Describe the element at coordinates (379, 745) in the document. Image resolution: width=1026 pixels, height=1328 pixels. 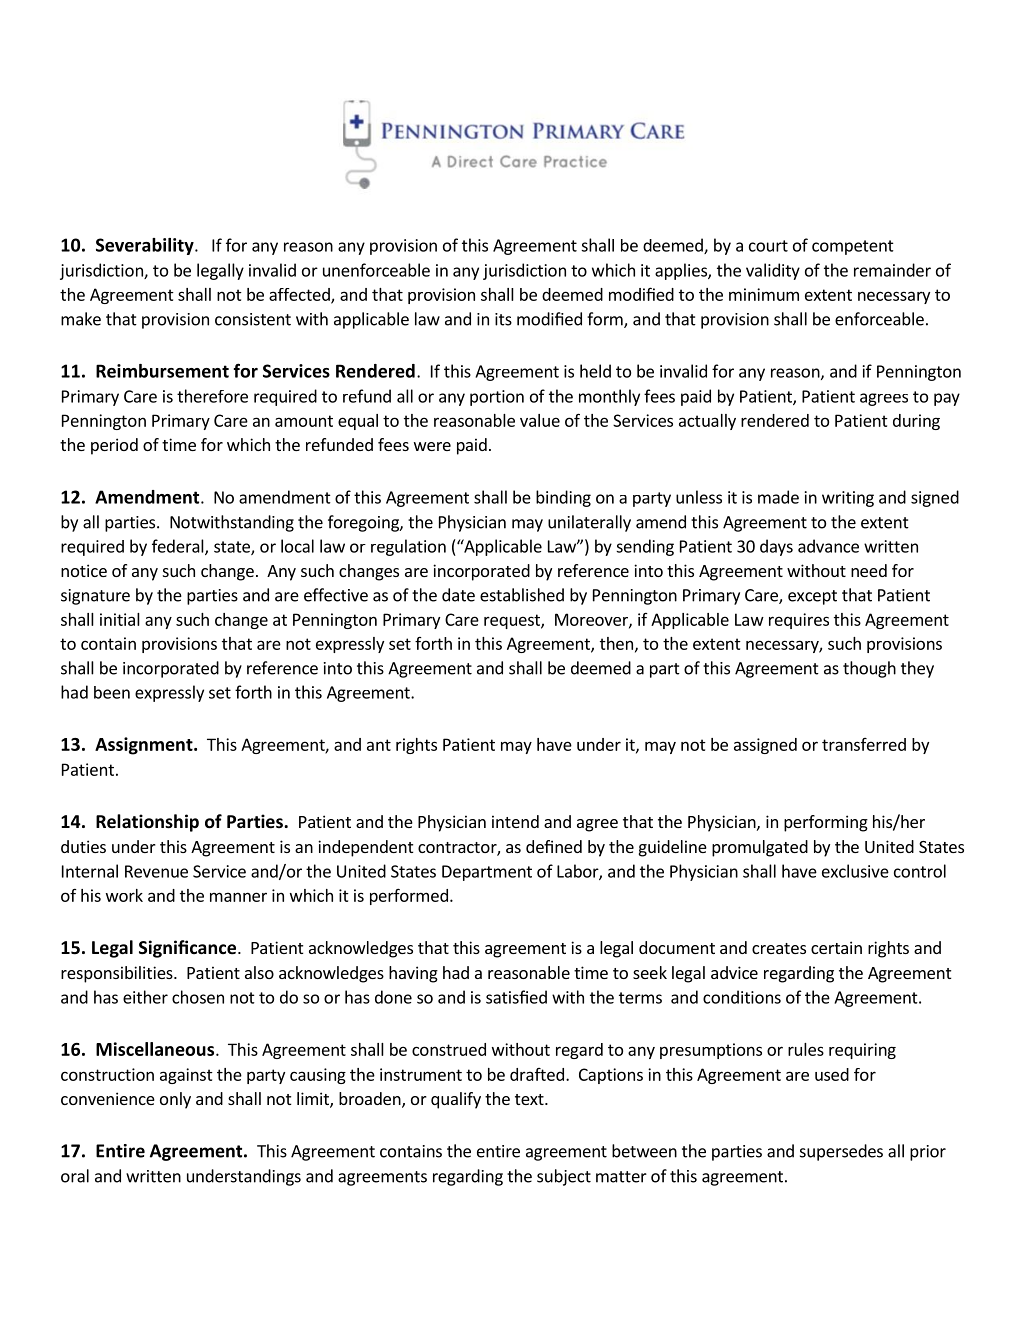
I see `ant` at that location.
